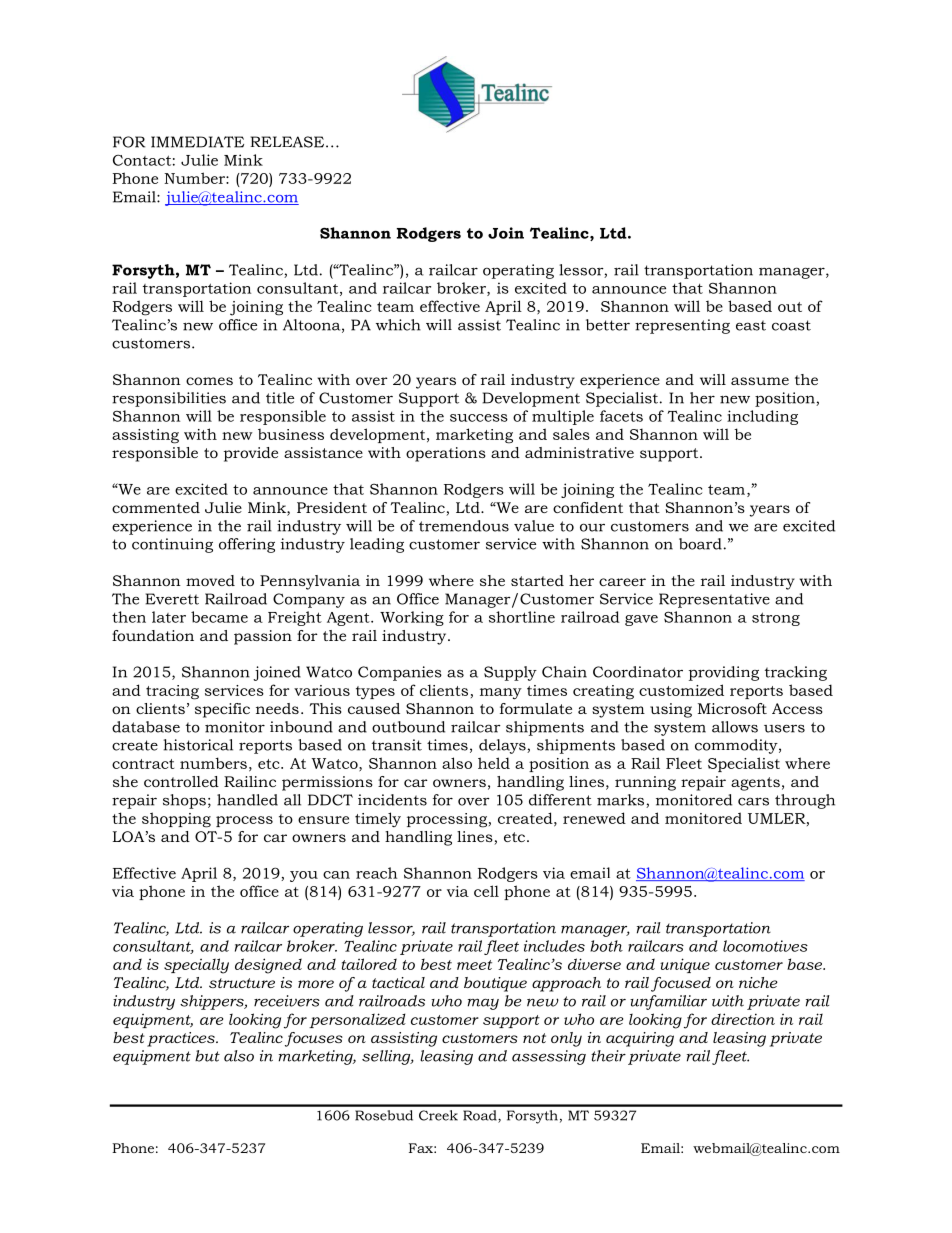  I want to click on operations, so click(446, 454).
